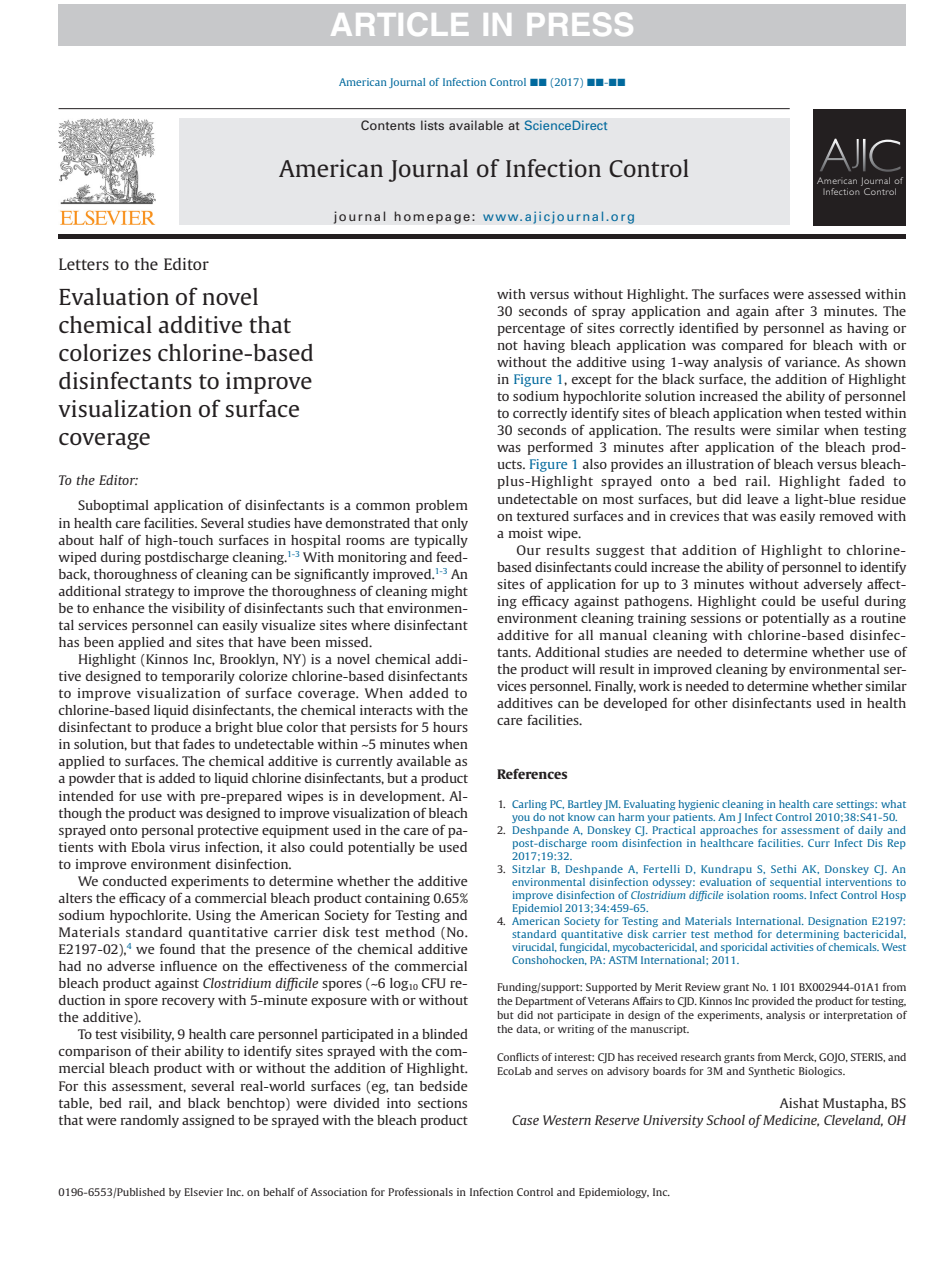 This document has width=952, height=1275. I want to click on PRESS, so click(580, 24).
